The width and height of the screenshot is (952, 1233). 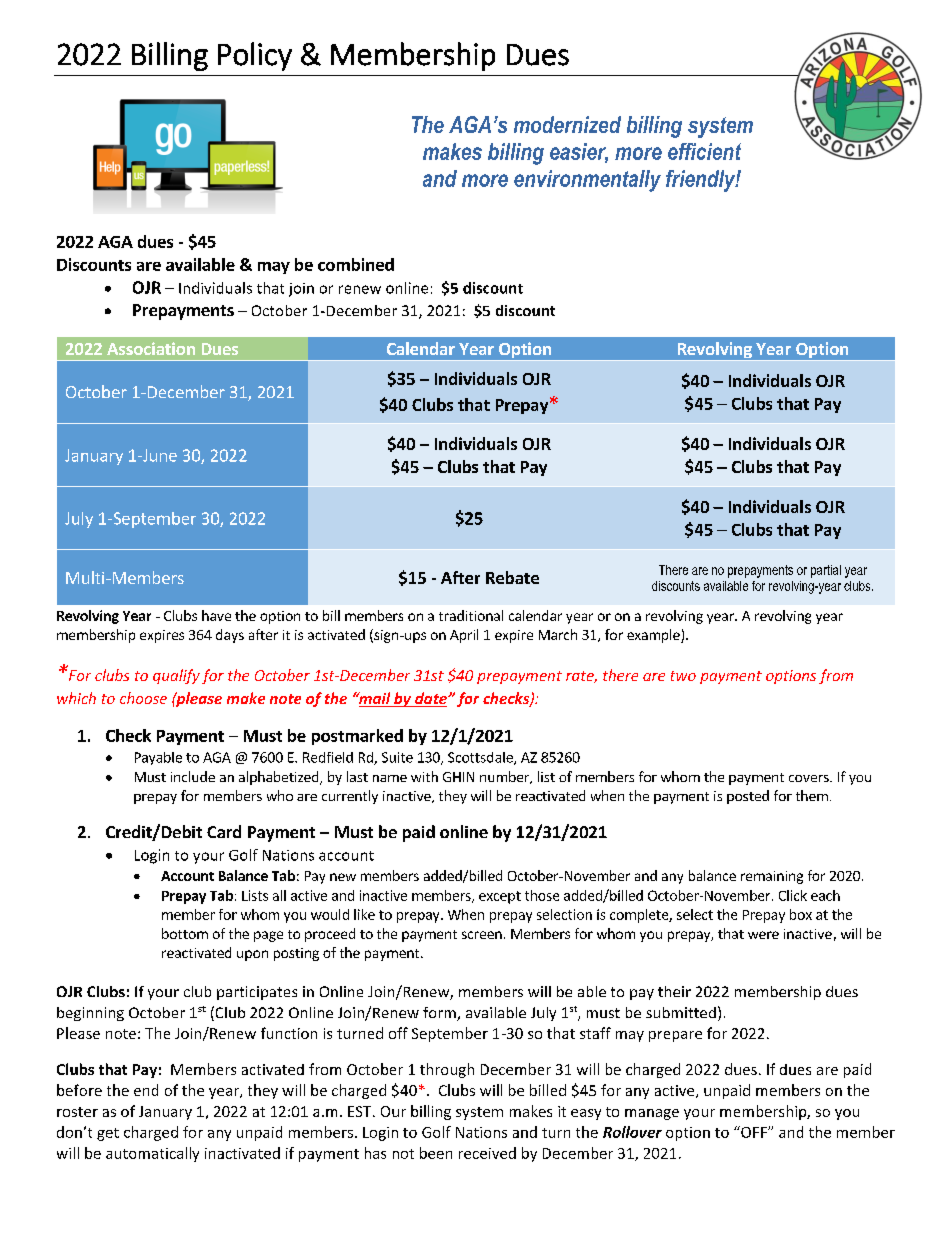 What do you see at coordinates (567, 124) in the screenshot?
I see `modernized` at bounding box center [567, 124].
